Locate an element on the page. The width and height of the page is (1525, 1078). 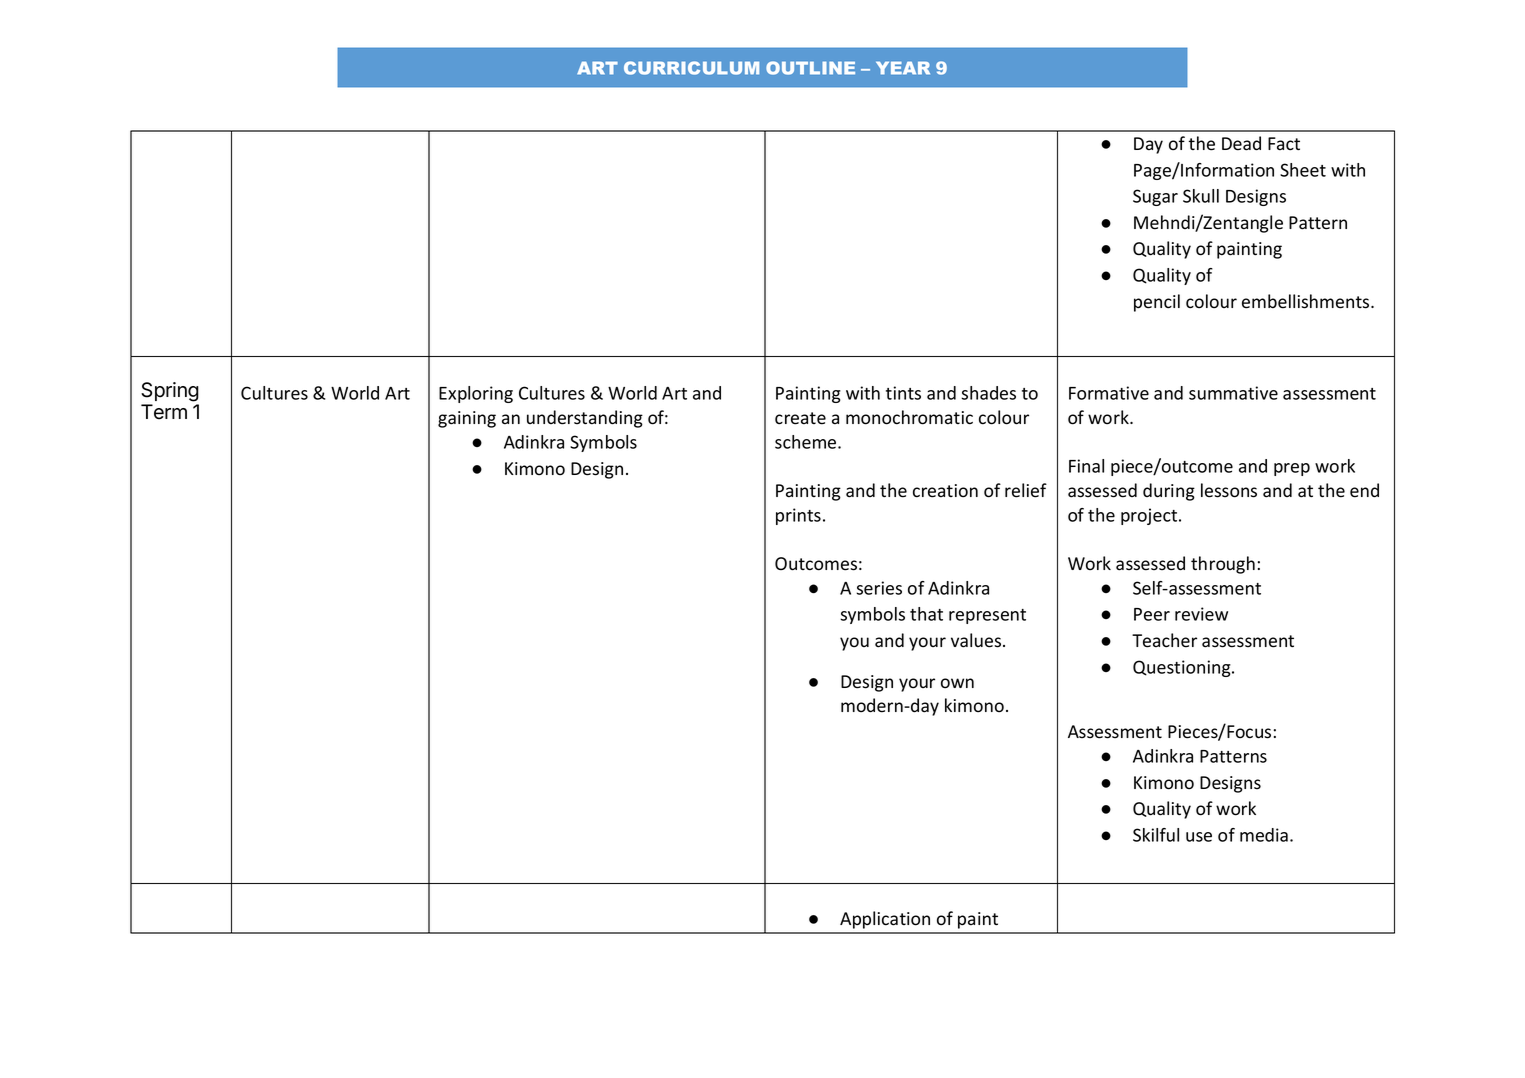
CURRICULUM is located at coordinates (691, 68).
